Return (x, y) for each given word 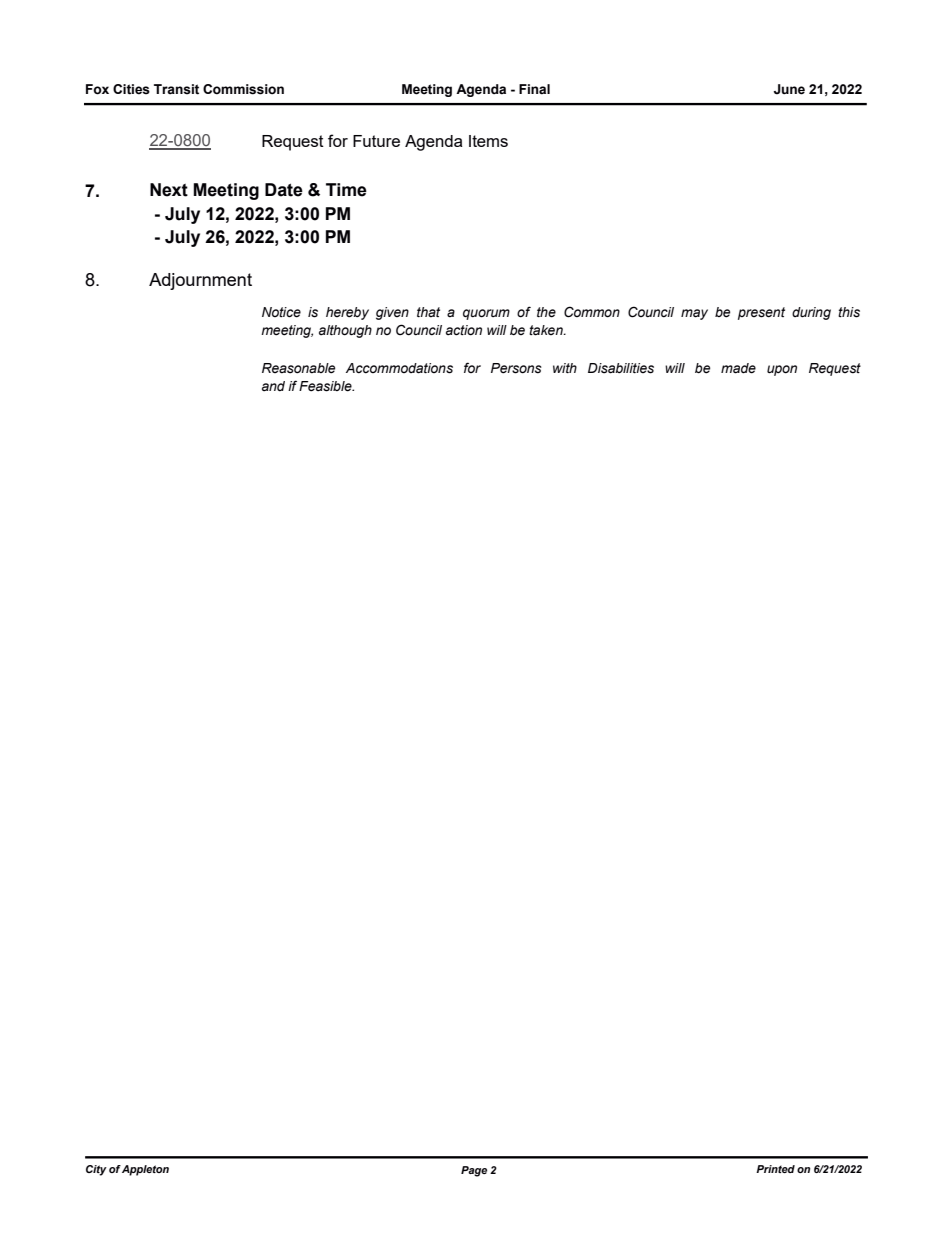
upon (782, 370)
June (789, 89)
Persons (516, 368)
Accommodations (399, 368)
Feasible (326, 386)
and (273, 386)
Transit (176, 89)
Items (488, 141)
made (738, 368)
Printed (775, 1169)
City (96, 1170)
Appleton (145, 1170)
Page (474, 1171)
